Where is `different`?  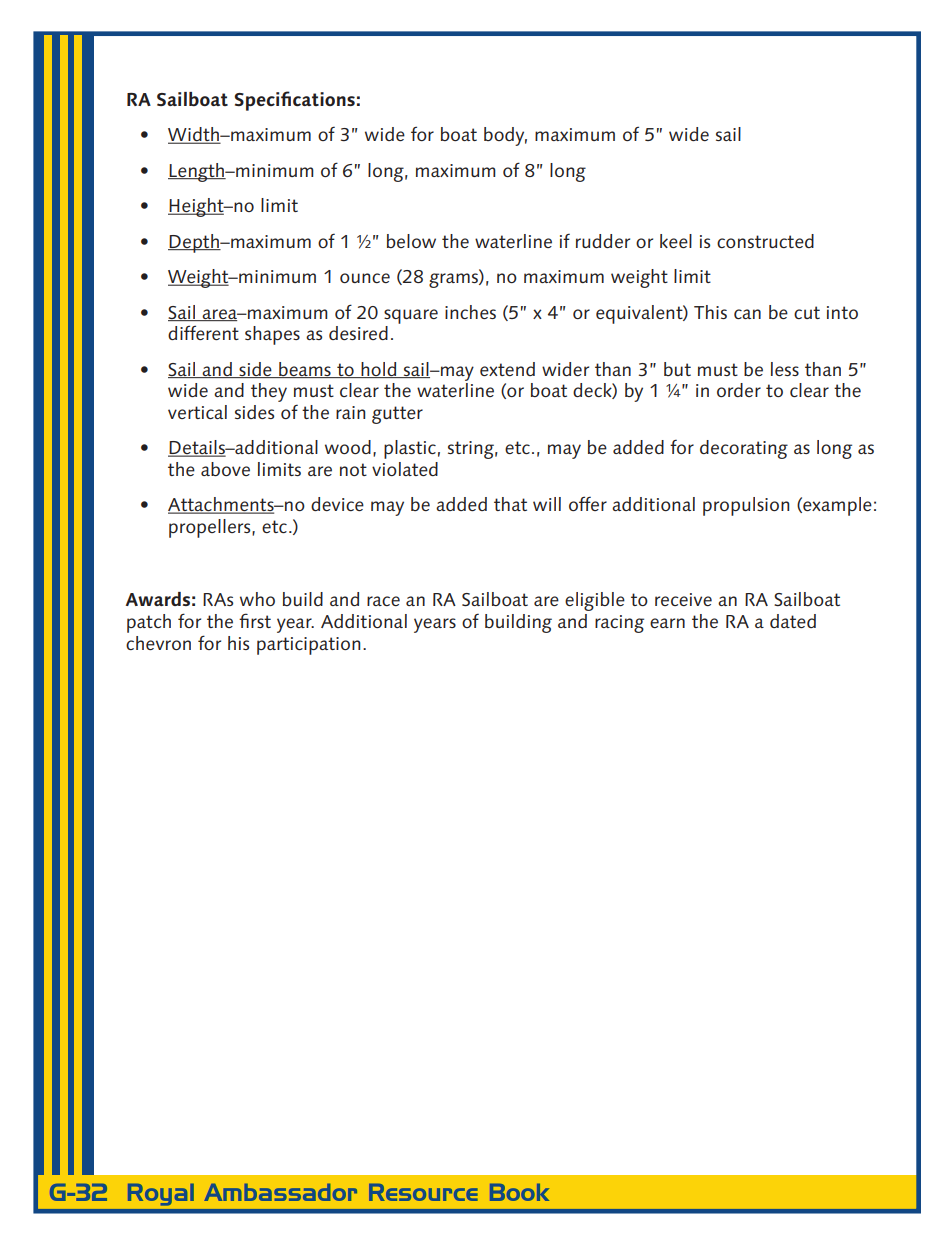 different is located at coordinates (203, 332).
